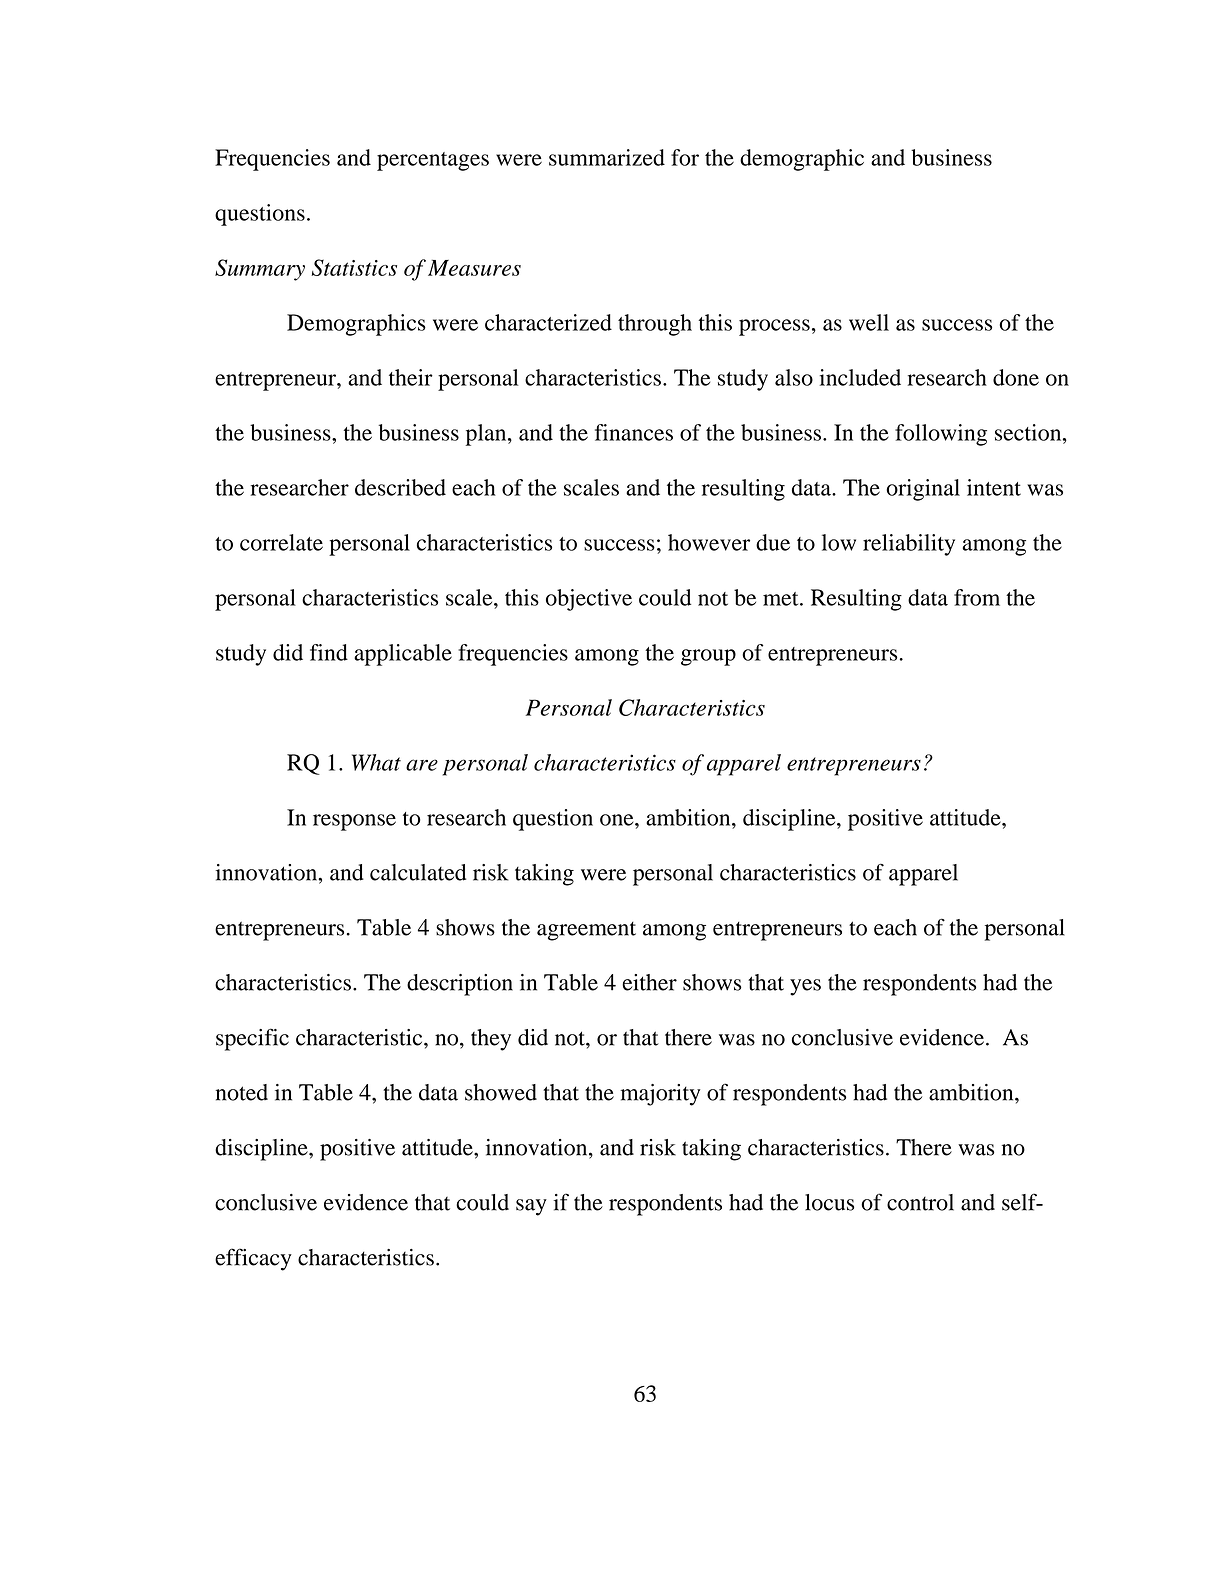 The height and width of the screenshot is (1578, 1219). Describe the element at coordinates (977, 597) in the screenshot. I see `from` at that location.
